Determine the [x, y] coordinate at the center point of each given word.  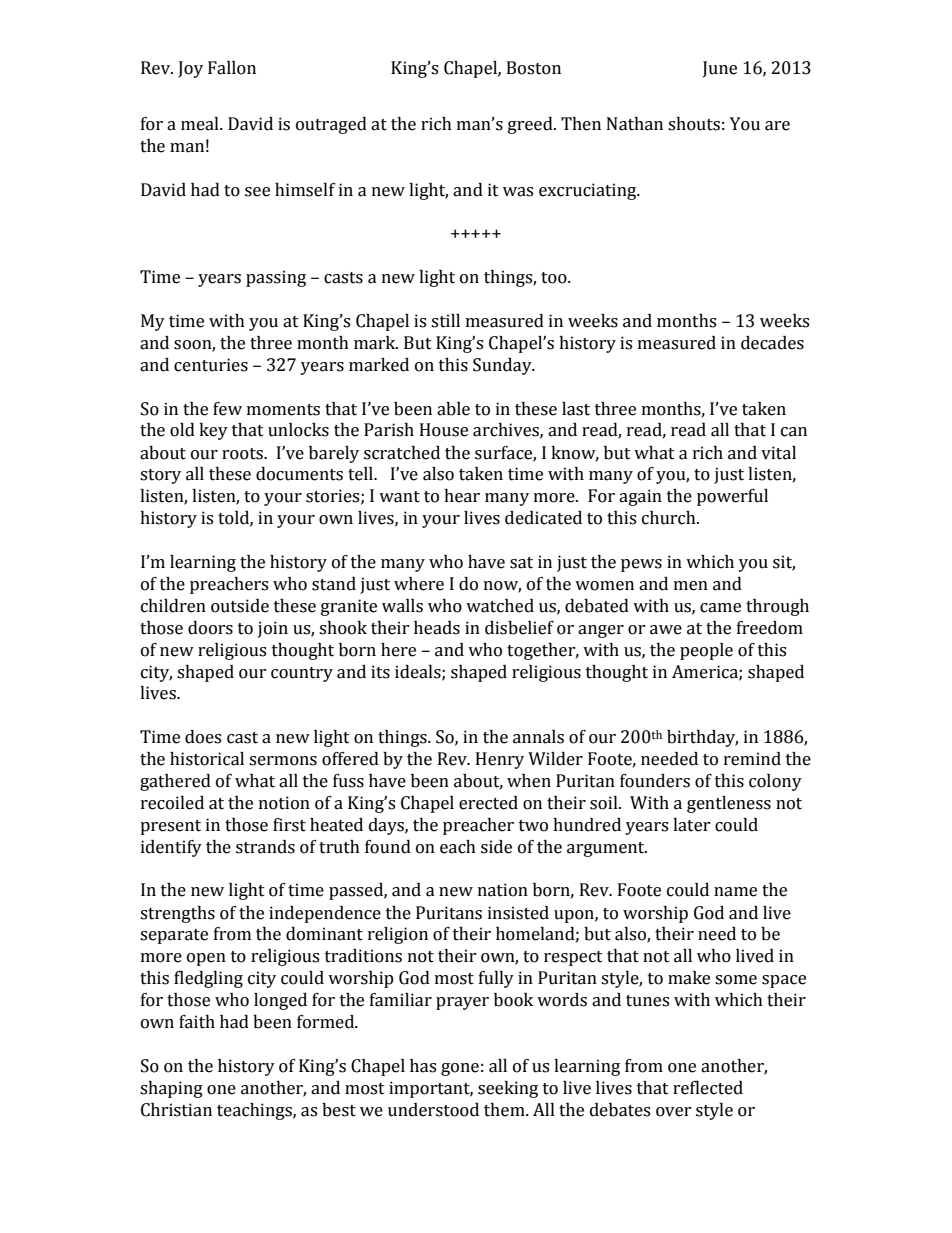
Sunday [503, 366]
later [692, 825]
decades [772, 343]
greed [531, 125]
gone [460, 1069]
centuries [211, 365]
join [273, 629]
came [720, 608]
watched [500, 606]
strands [265, 847]
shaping [171, 1089]
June [720, 69]
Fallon [232, 68]
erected [488, 803]
